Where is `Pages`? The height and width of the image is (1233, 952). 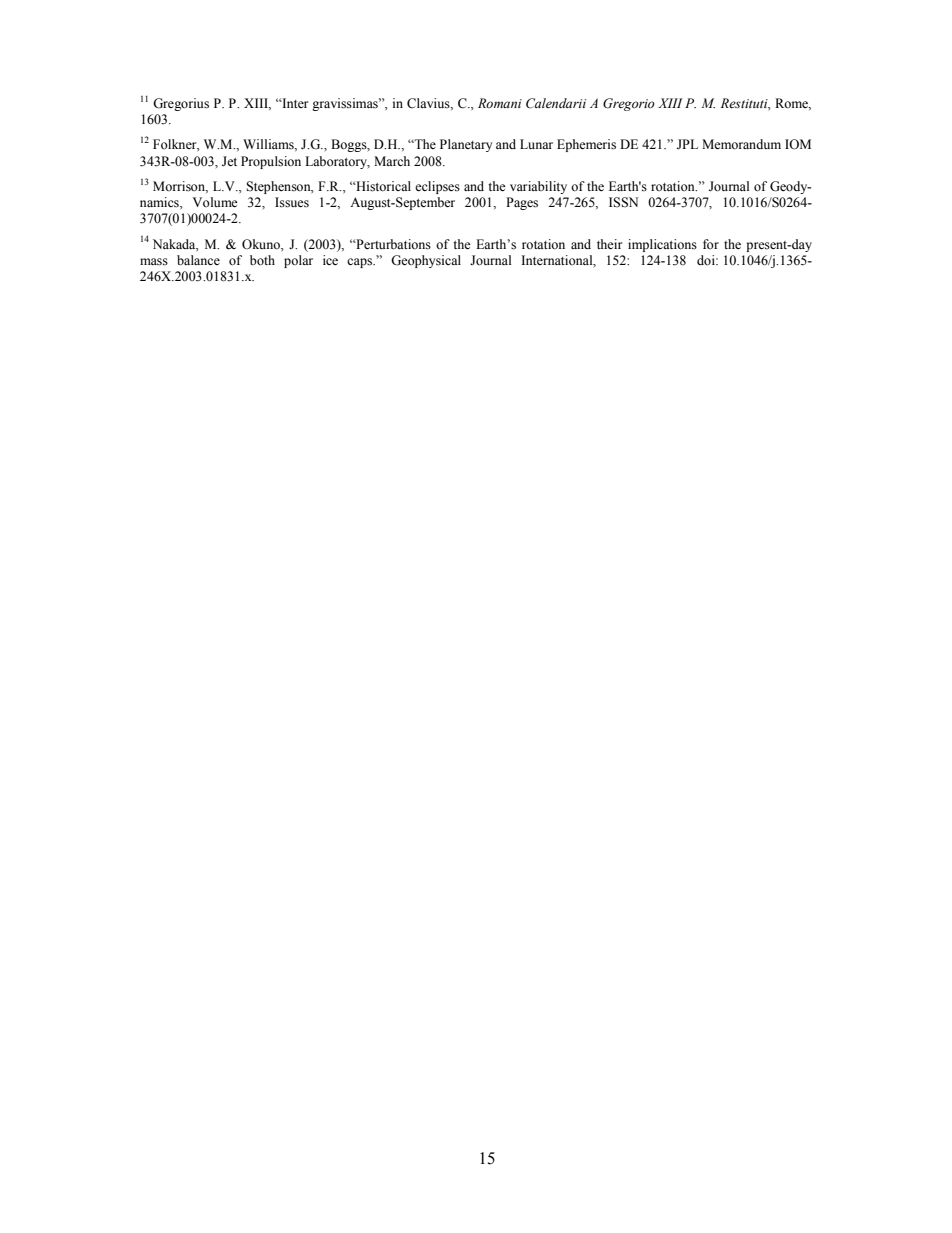
Pages is located at coordinates (522, 203).
